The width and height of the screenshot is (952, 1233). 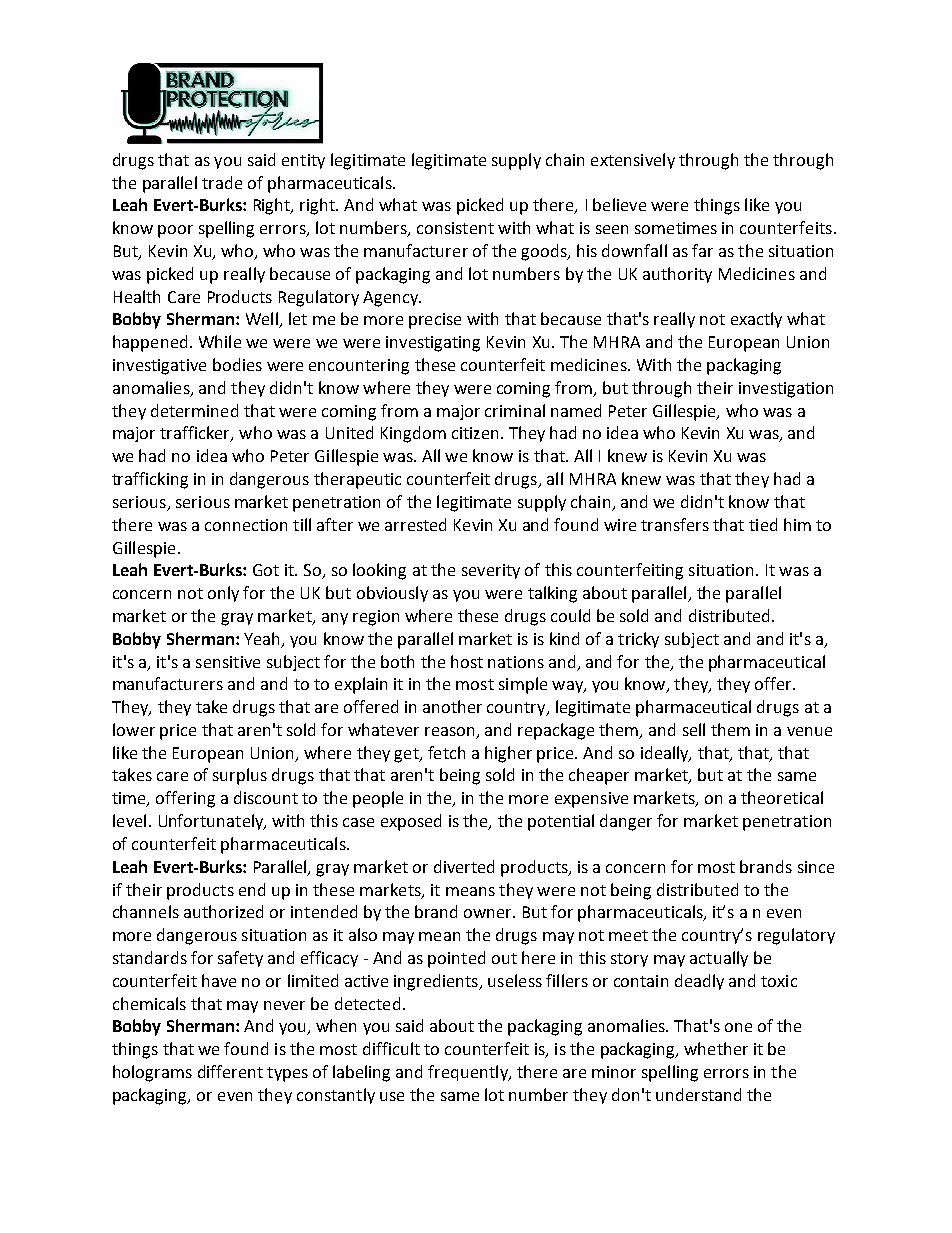 What do you see at coordinates (222, 182) in the screenshot?
I see `trade` at bounding box center [222, 182].
